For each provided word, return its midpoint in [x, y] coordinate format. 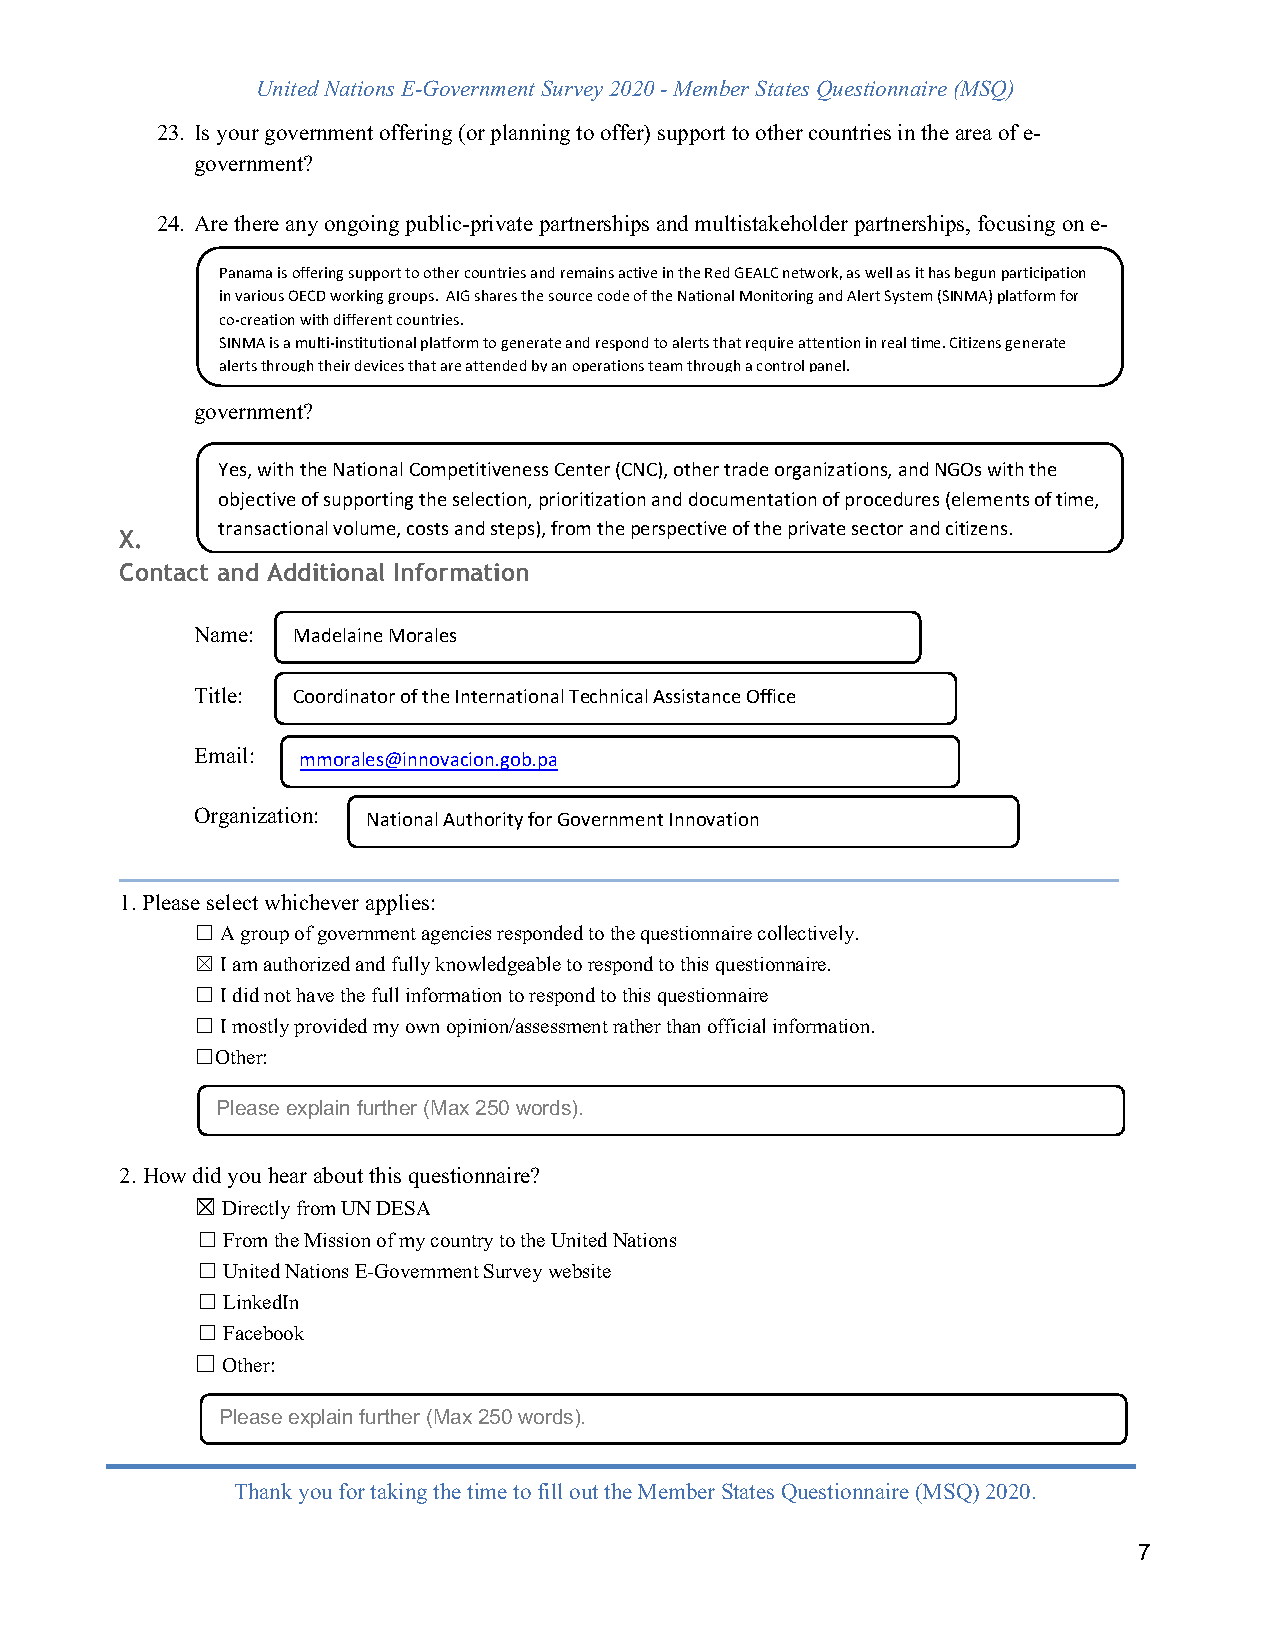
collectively [807, 934]
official [736, 1025]
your [238, 137]
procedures [892, 501]
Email [221, 755]
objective [257, 501]
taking [398, 1493]
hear [287, 1175]
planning [530, 134]
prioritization [592, 501]
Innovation [714, 819]
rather [637, 1026]
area [974, 134]
